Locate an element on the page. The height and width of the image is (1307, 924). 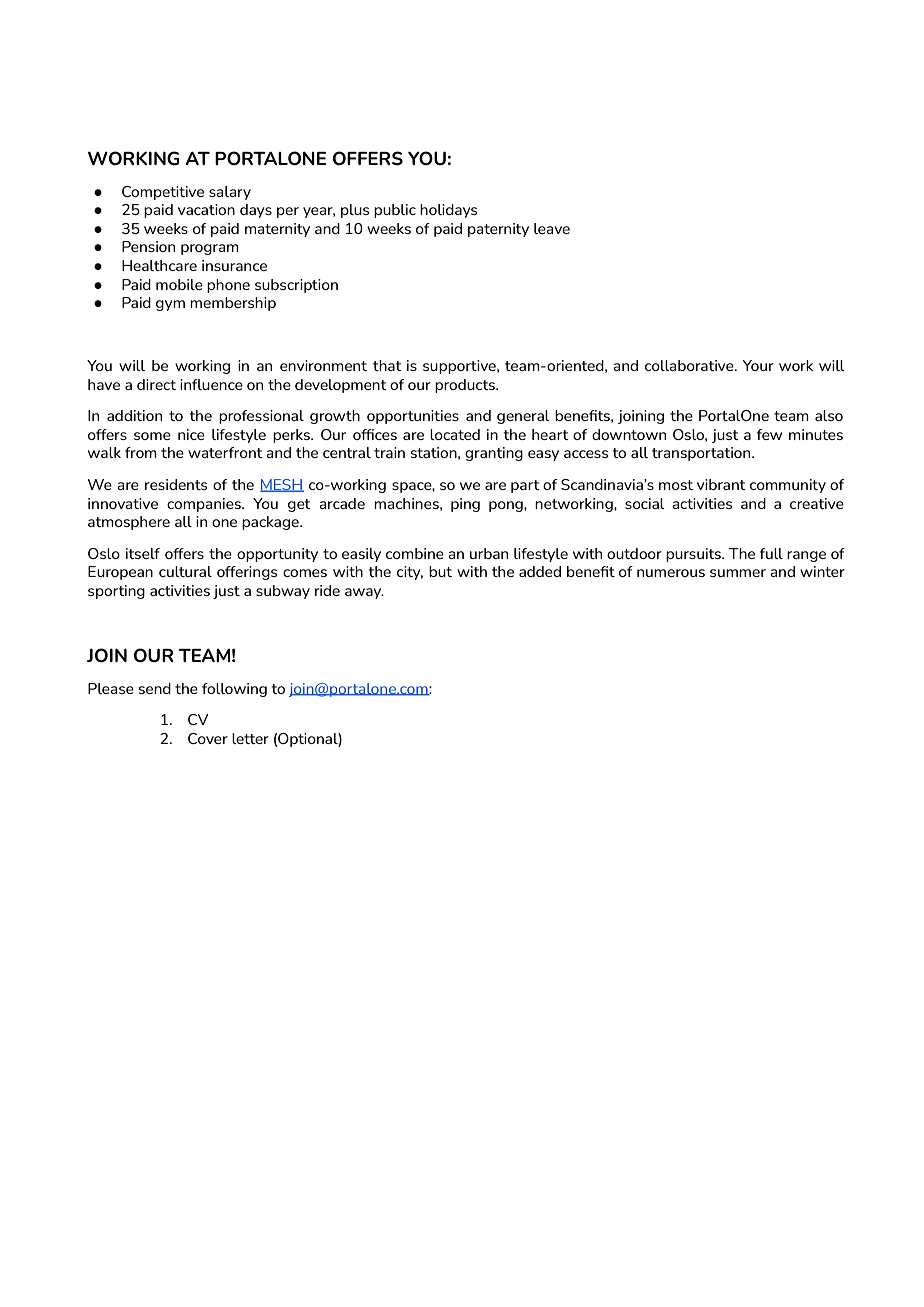
leave is located at coordinates (552, 228).
